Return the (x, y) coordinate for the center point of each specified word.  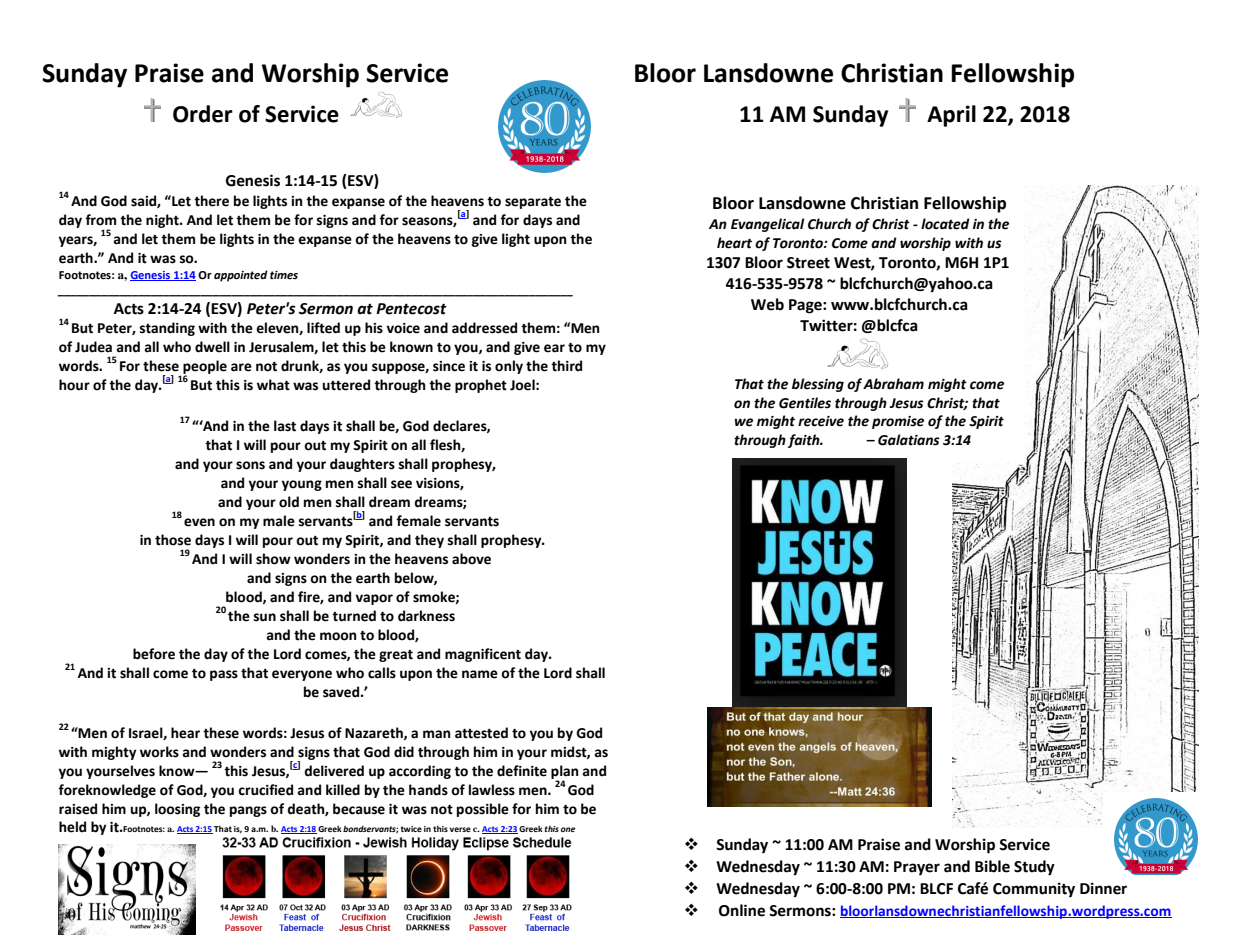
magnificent (483, 655)
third (566, 366)
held (72, 827)
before (154, 654)
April (951, 116)
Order (203, 114)
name (480, 674)
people (205, 368)
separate (533, 202)
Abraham (893, 384)
